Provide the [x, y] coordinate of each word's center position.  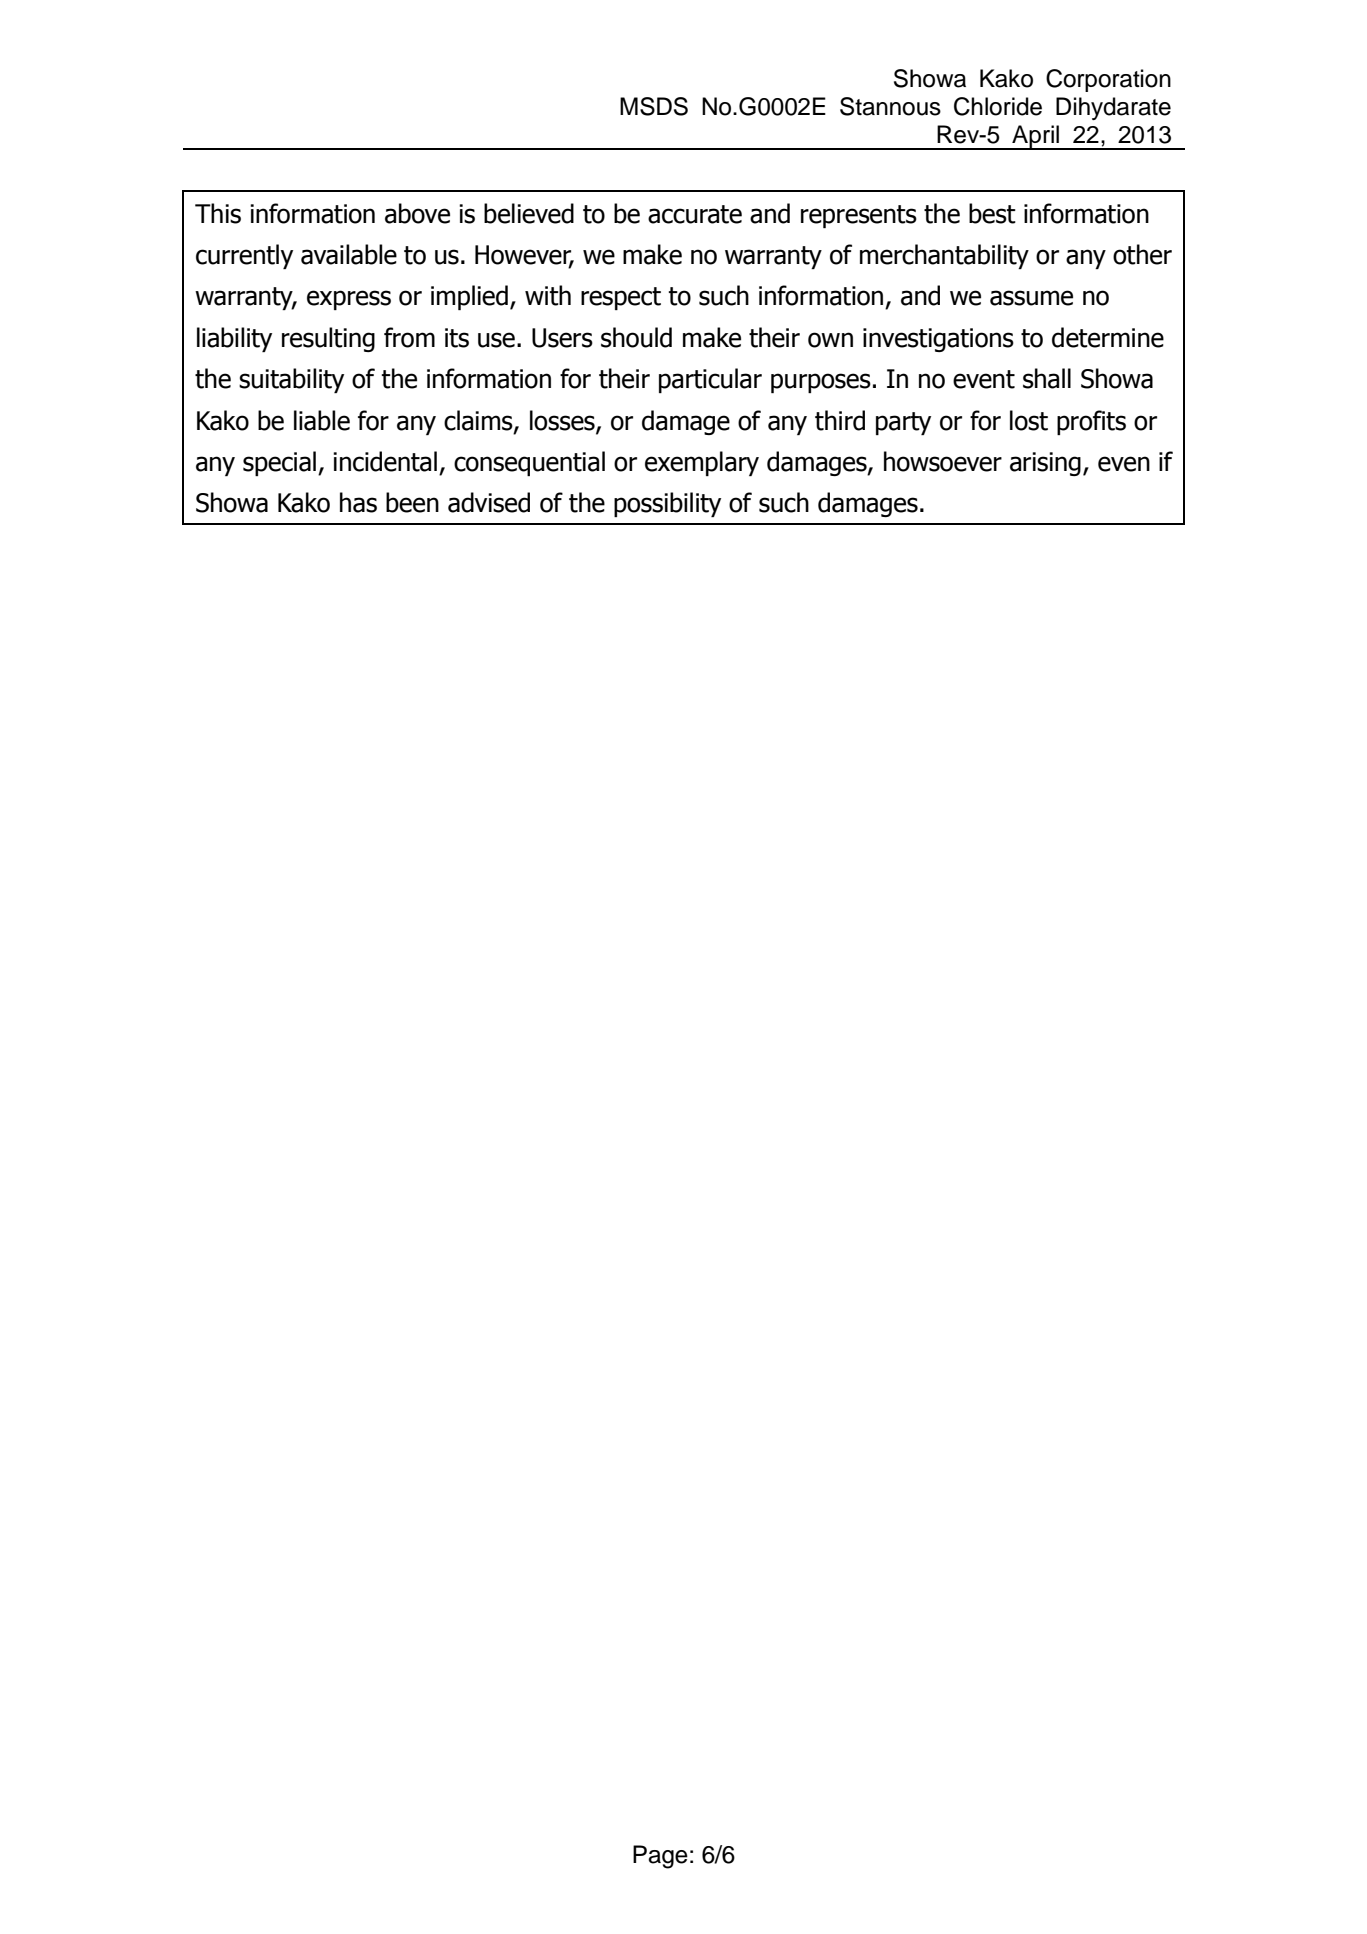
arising [1045, 464]
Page [660, 1857]
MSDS [654, 106]
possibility [667, 504]
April [1035, 137]
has [358, 502]
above [417, 213]
